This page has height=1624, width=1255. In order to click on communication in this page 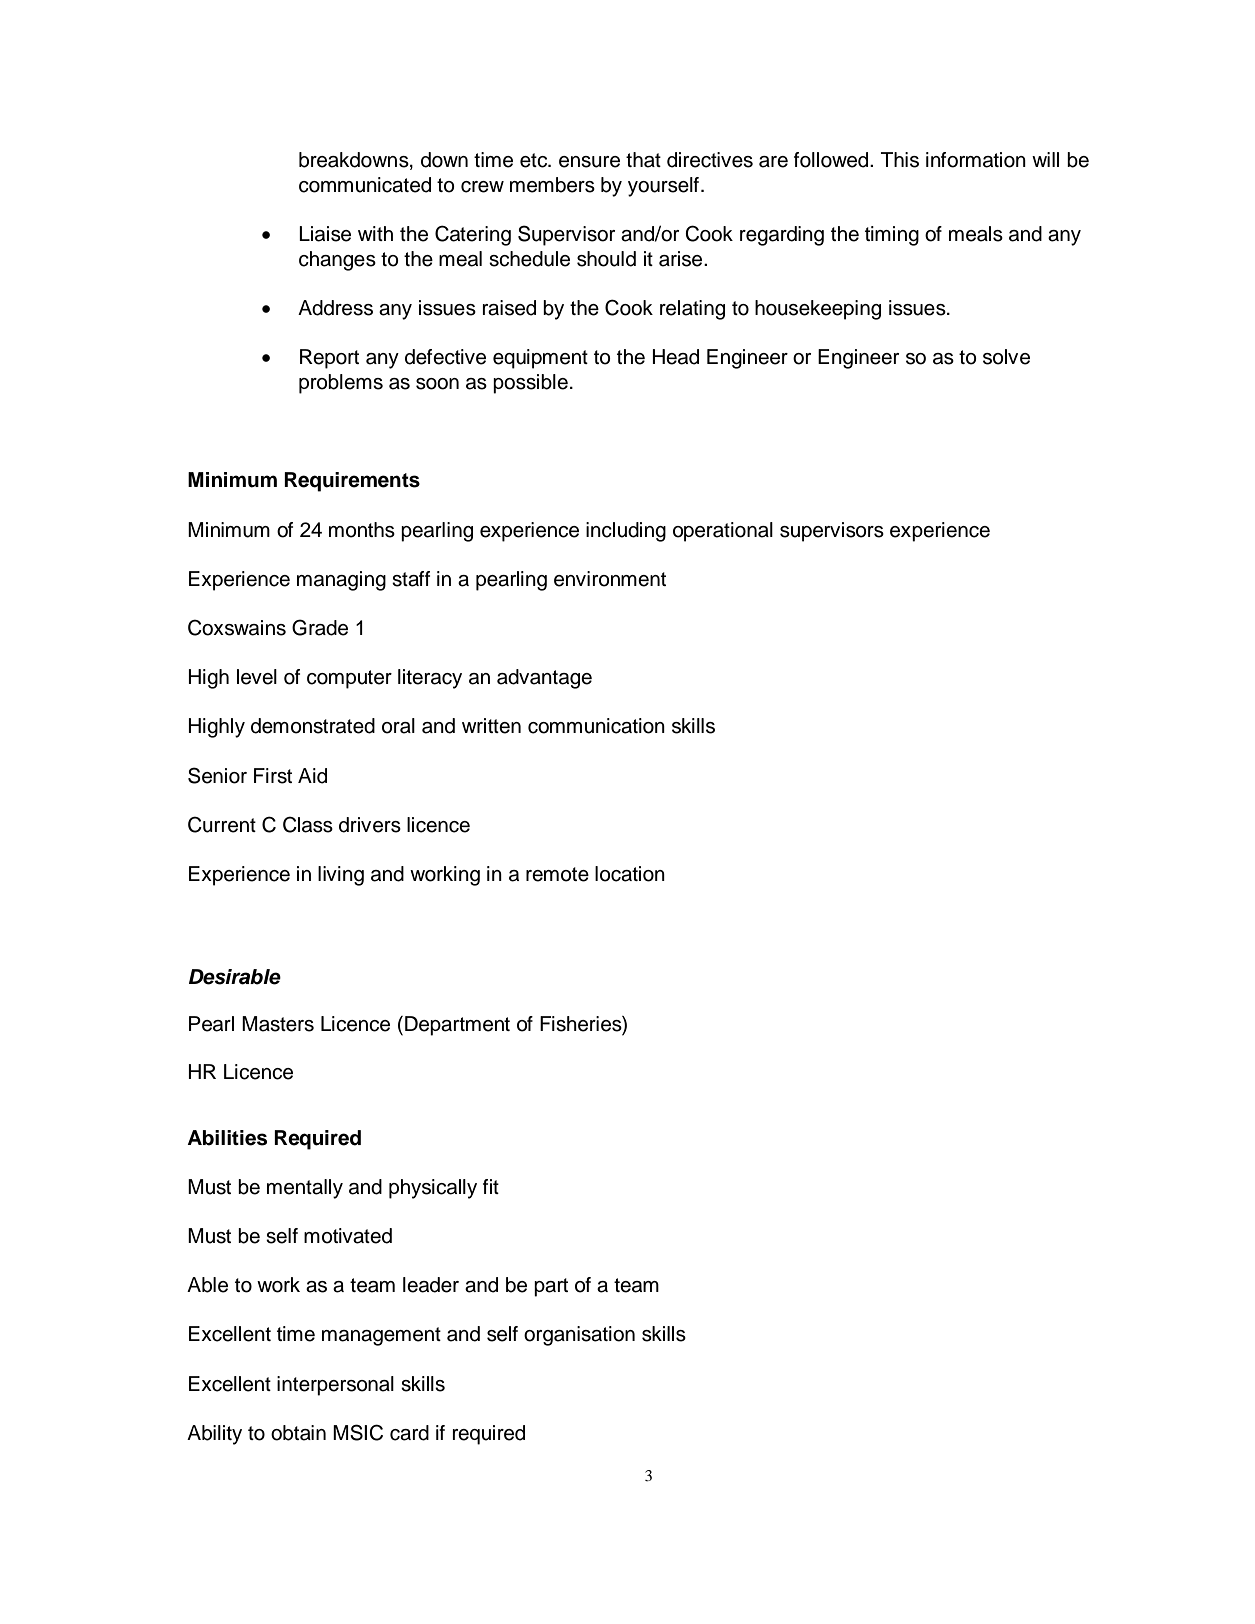, I will do `click(596, 726)`.
